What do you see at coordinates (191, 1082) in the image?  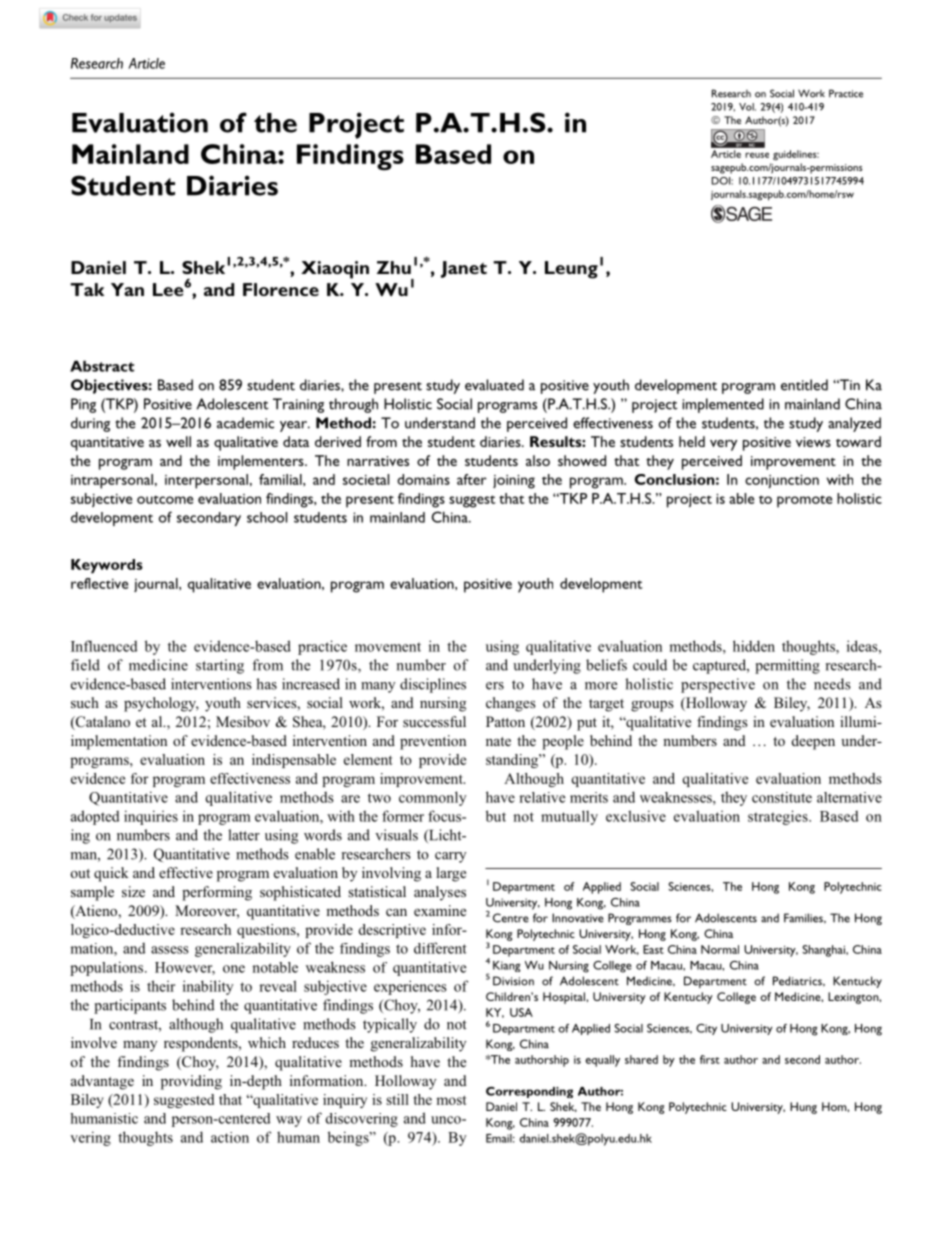 I see `providing` at bounding box center [191, 1082].
